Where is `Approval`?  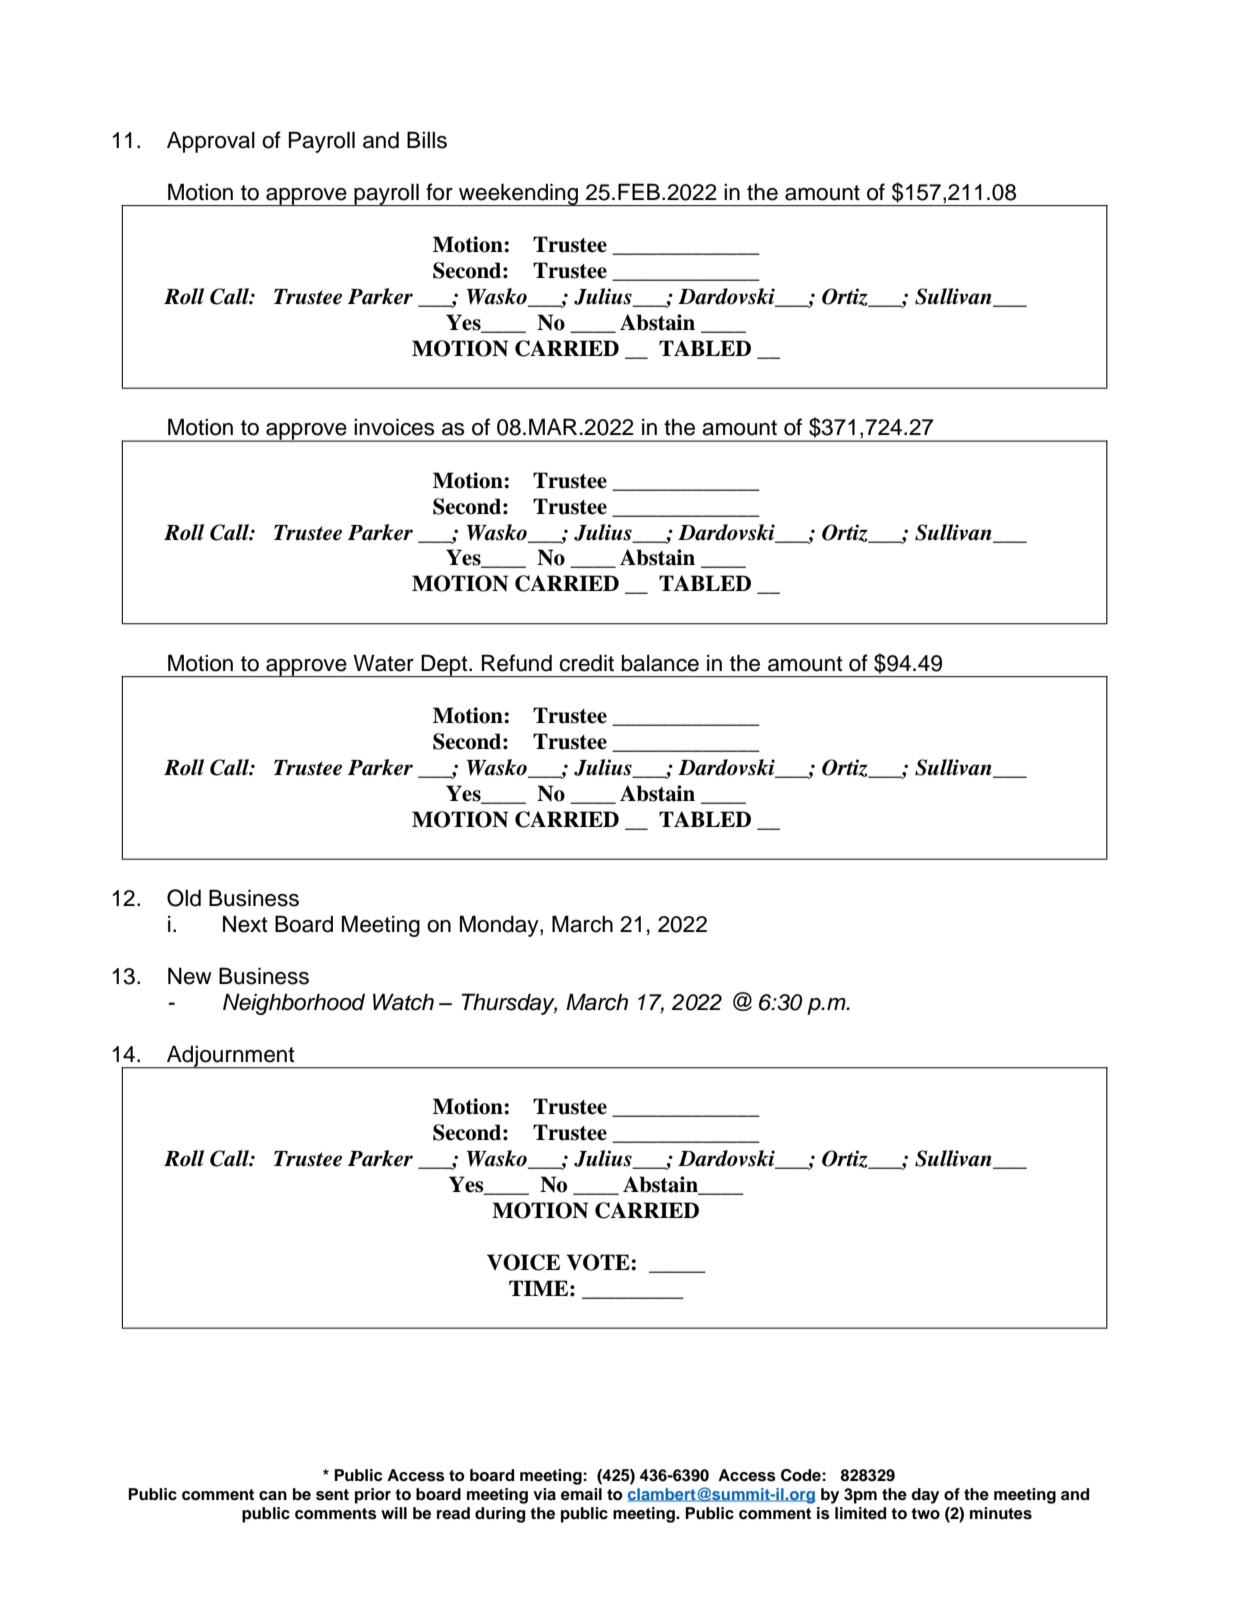 Approval is located at coordinates (211, 142).
